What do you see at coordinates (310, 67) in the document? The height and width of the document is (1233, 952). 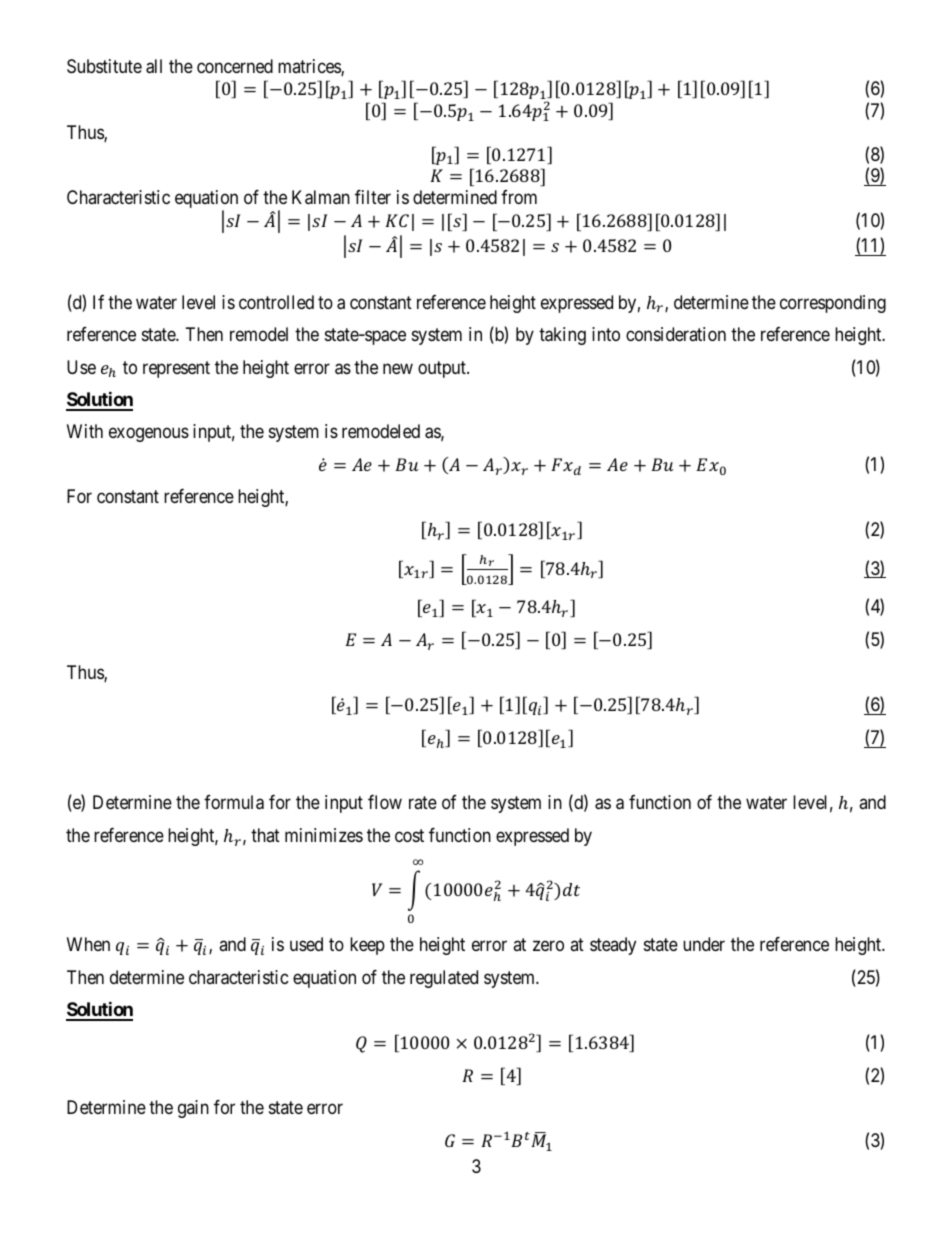 I see `matrices` at bounding box center [310, 67].
